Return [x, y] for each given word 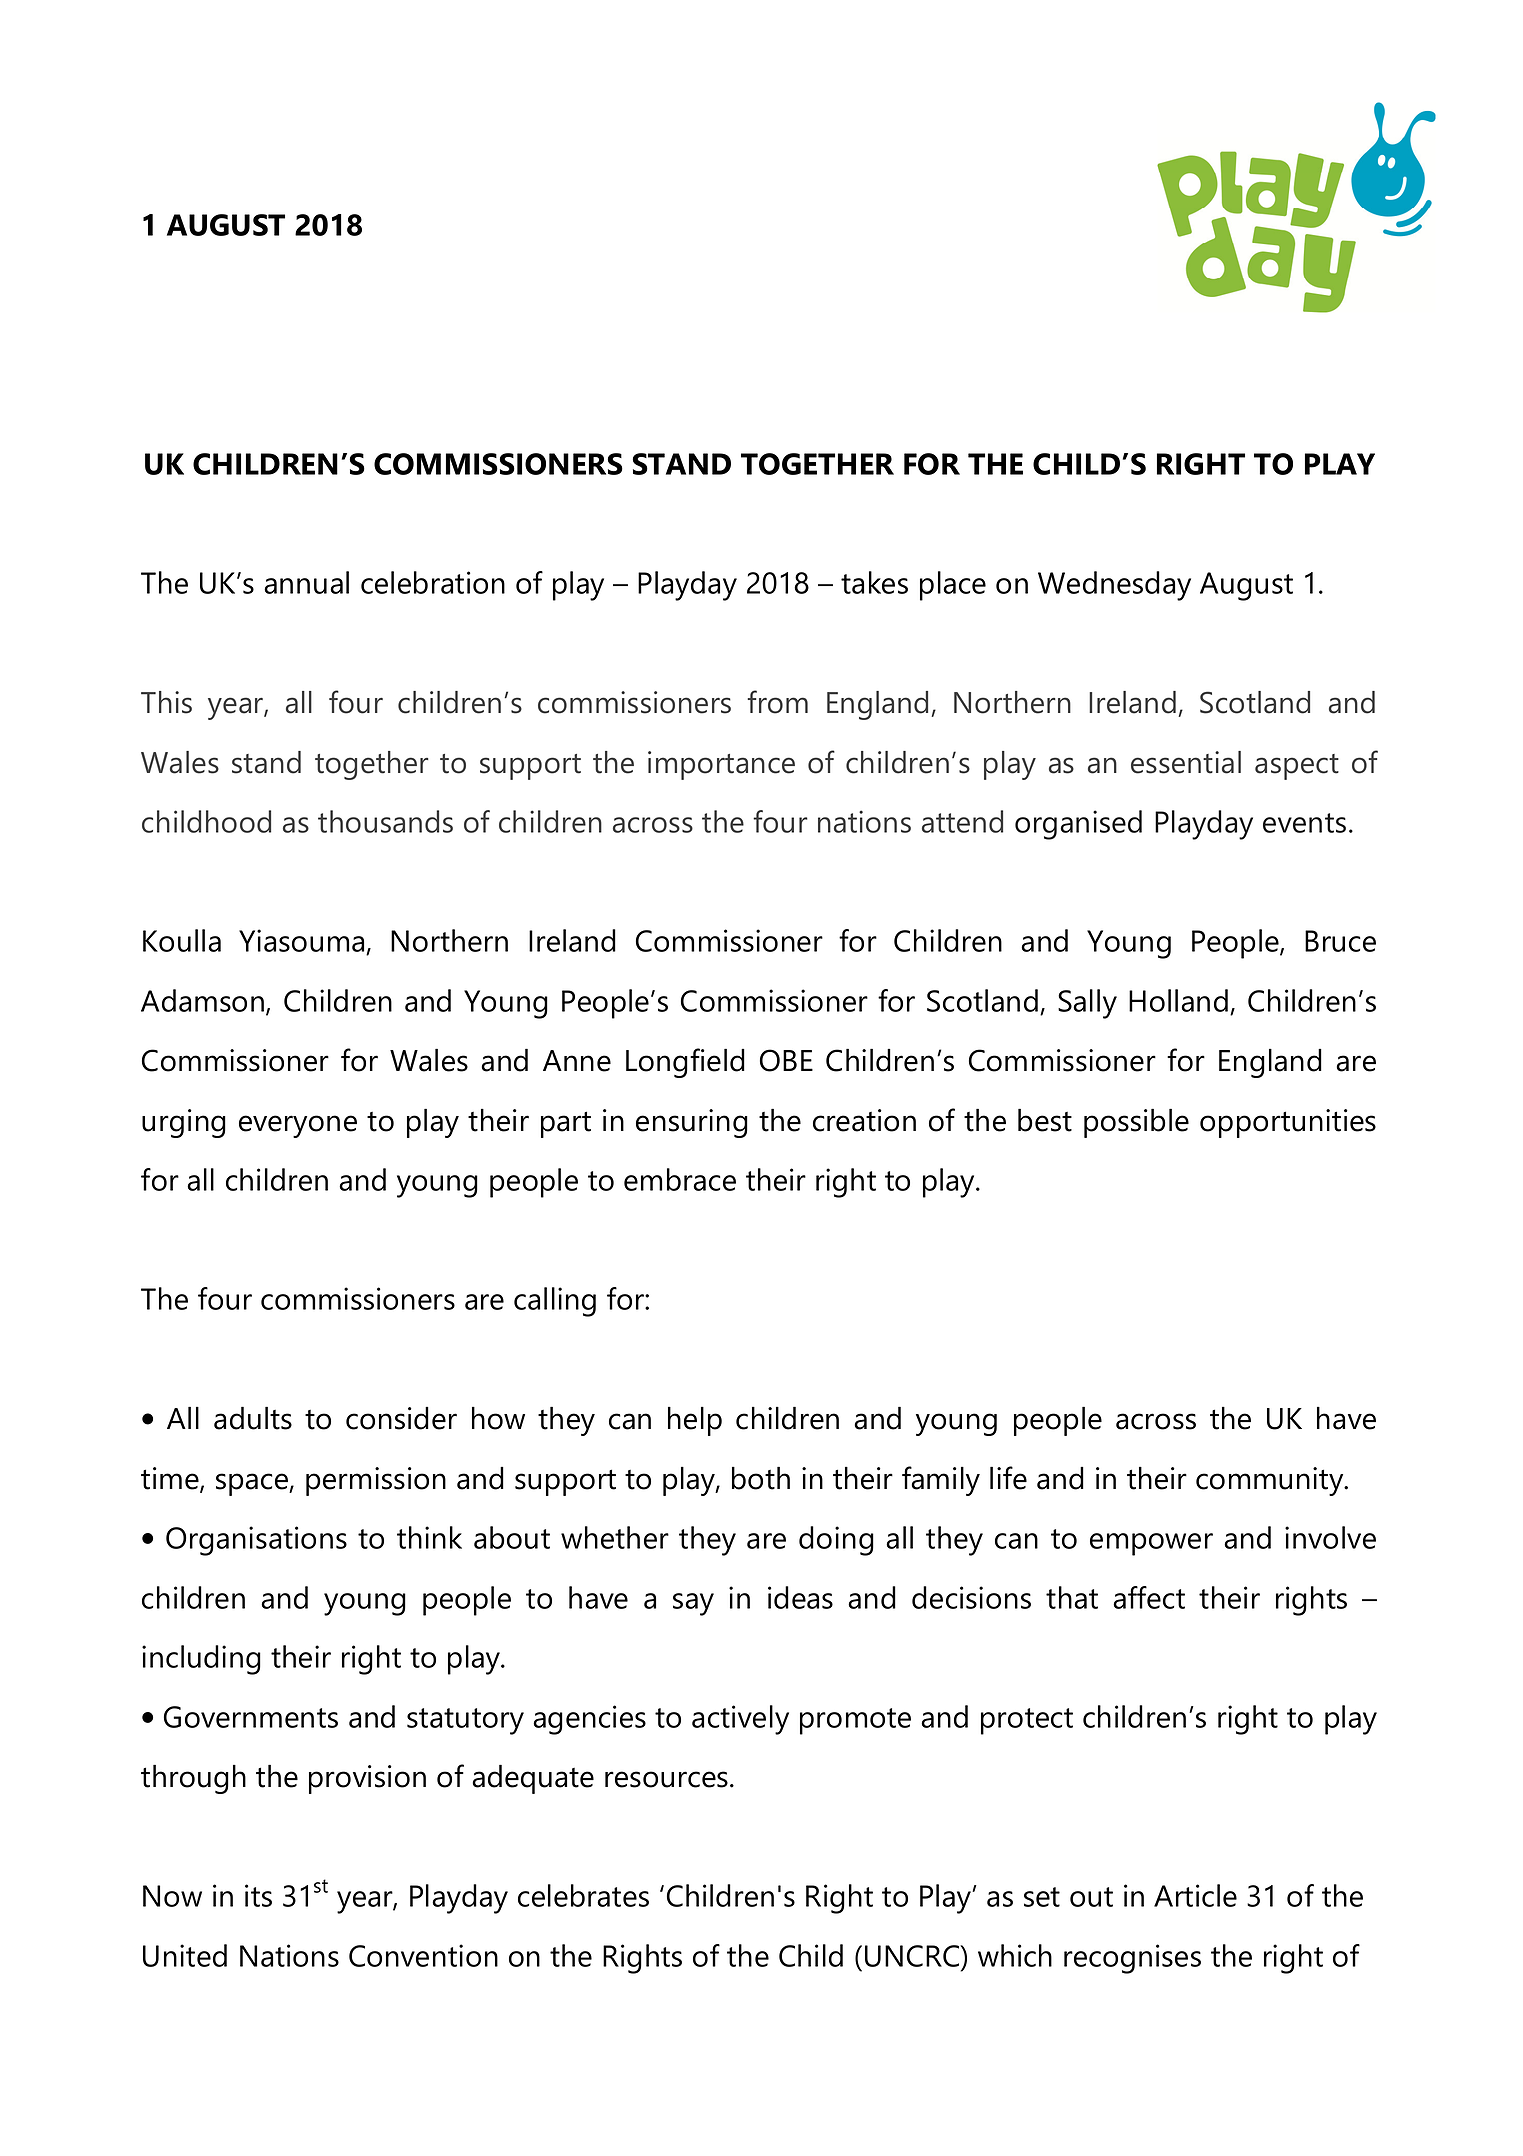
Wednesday [1114, 586]
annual [306, 582]
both [761, 1478]
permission [376, 1481]
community [1271, 1481]
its [258, 1895]
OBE [786, 1060]
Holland [1178, 1000]
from [778, 702]
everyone [298, 1126]
